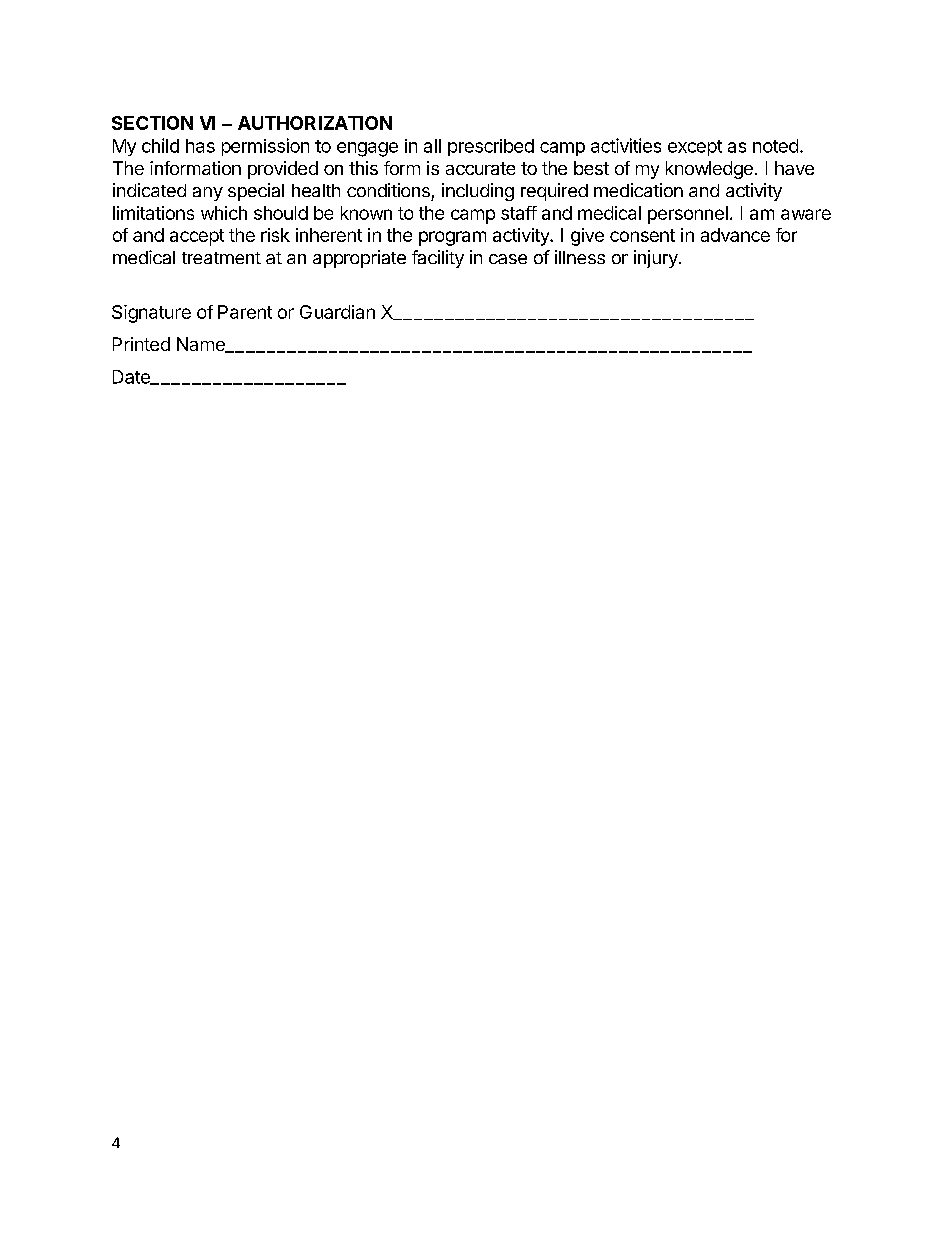 Image resolution: width=952 pixels, height=1233 pixels. What do you see at coordinates (197, 237) in the page?
I see `accept` at bounding box center [197, 237].
